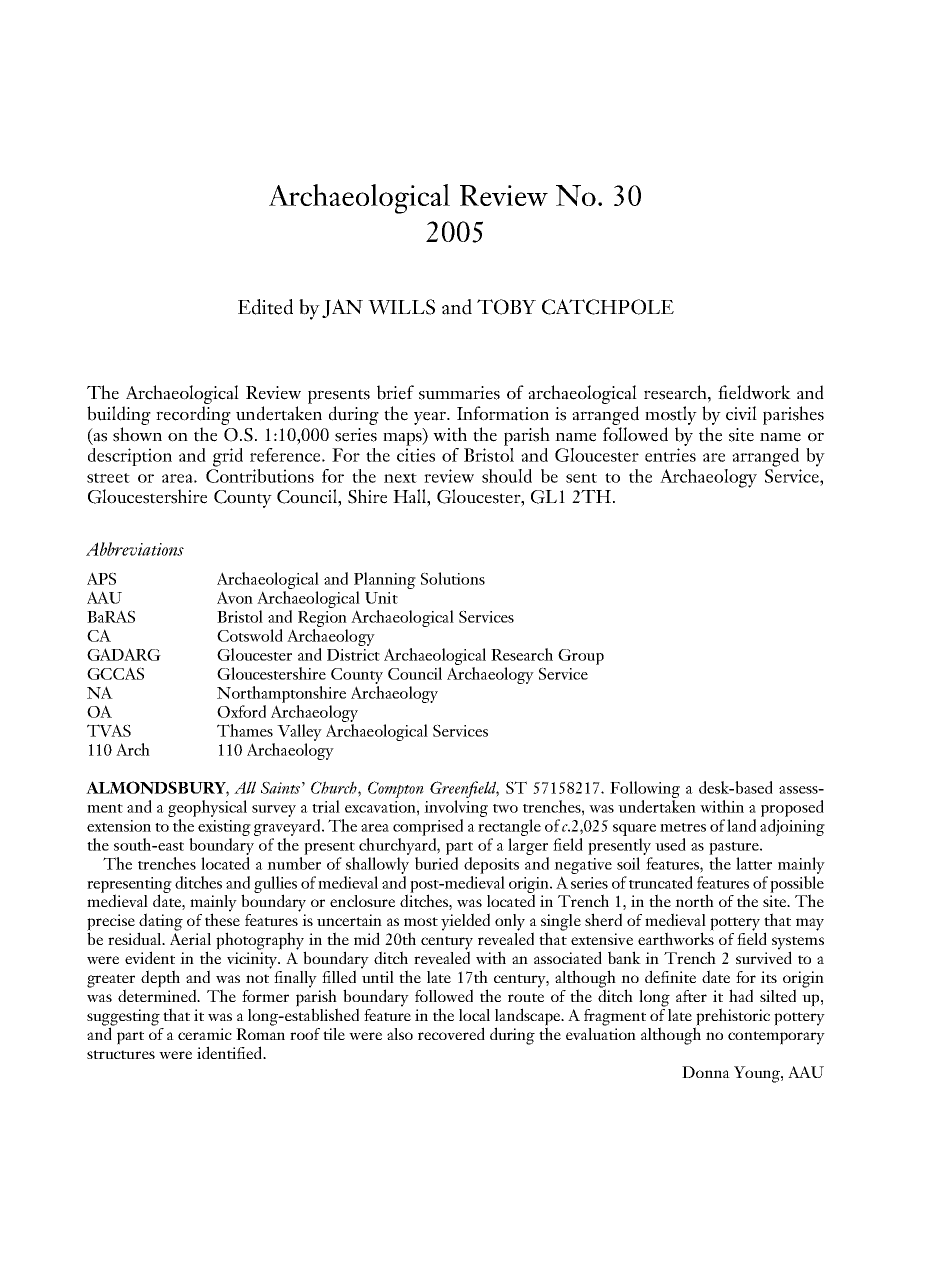 The width and height of the screenshot is (952, 1261). Describe the element at coordinates (121, 1054) in the screenshot. I see `structures` at that location.
